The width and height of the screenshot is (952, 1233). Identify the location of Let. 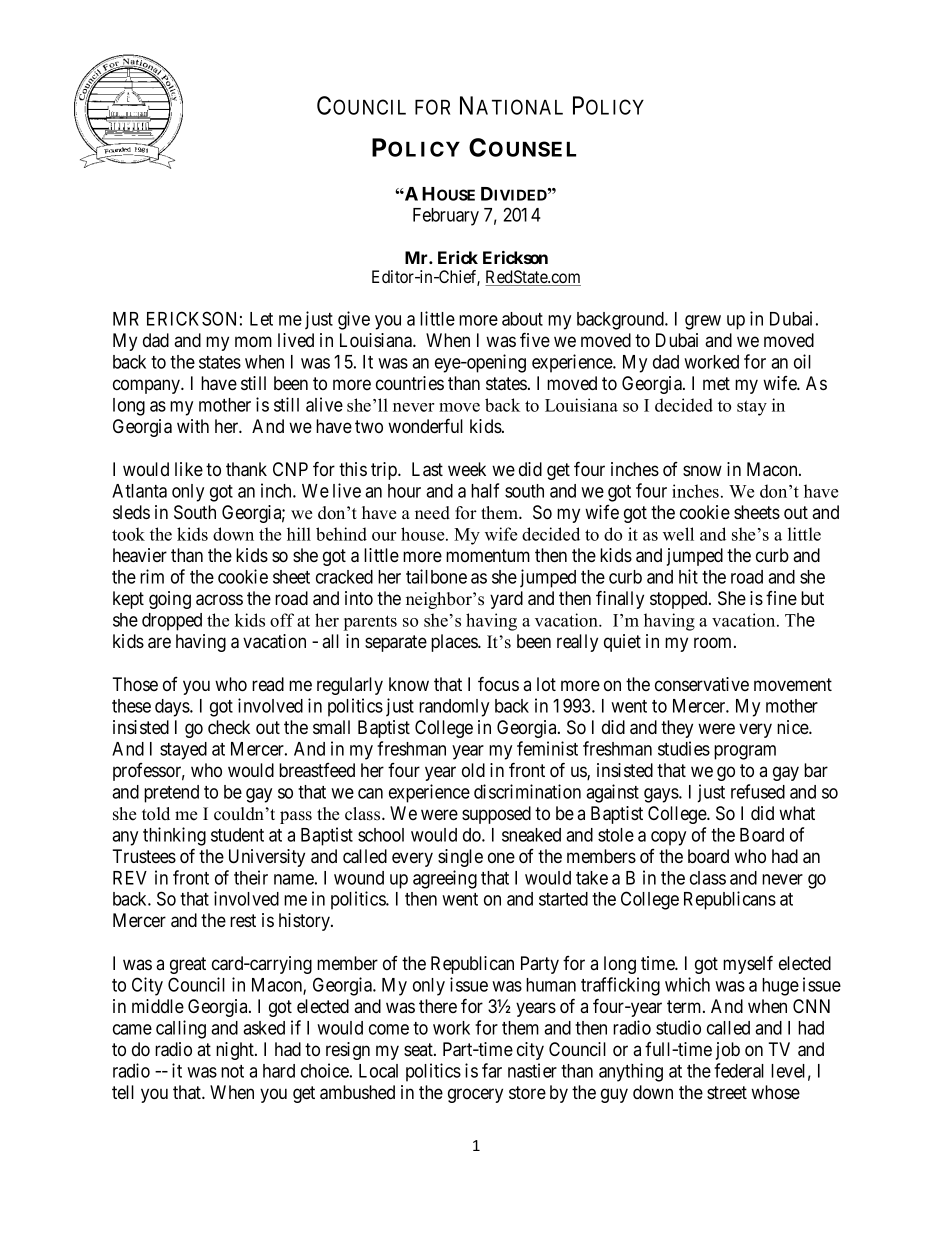
(261, 319).
